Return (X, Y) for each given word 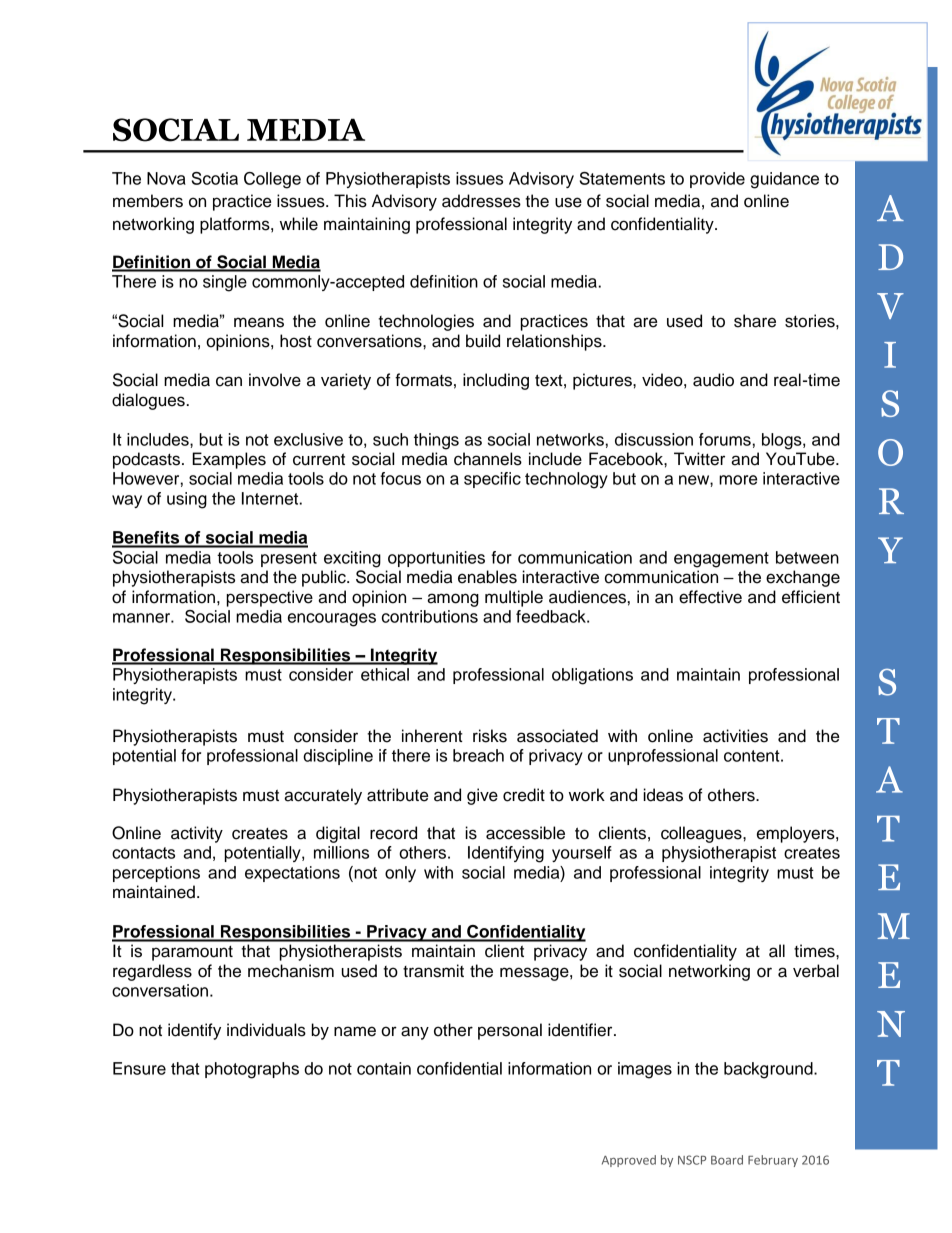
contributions (430, 616)
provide (717, 180)
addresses (481, 201)
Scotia (215, 178)
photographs (252, 1070)
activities (735, 736)
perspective (270, 598)
